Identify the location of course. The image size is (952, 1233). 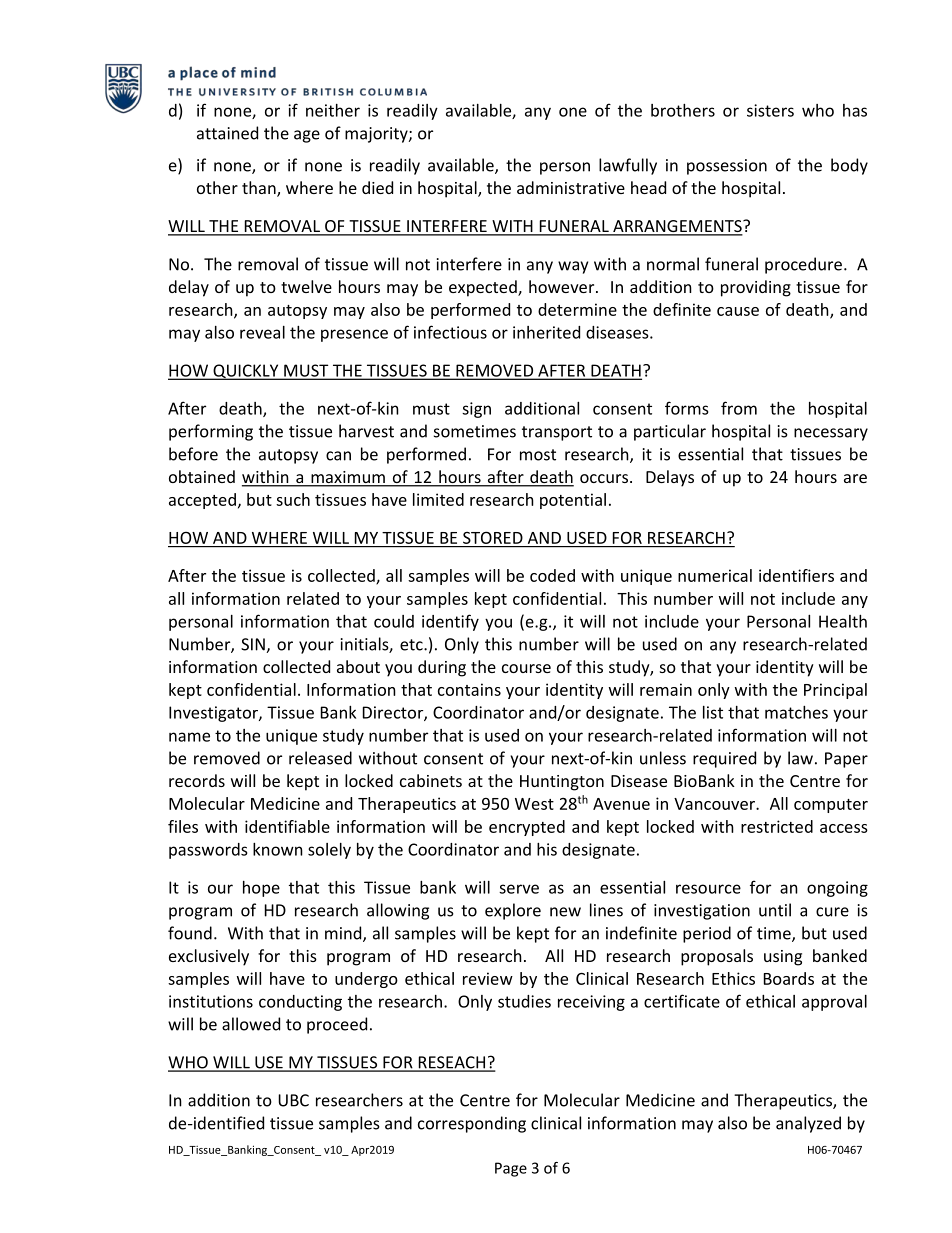
(526, 668).
